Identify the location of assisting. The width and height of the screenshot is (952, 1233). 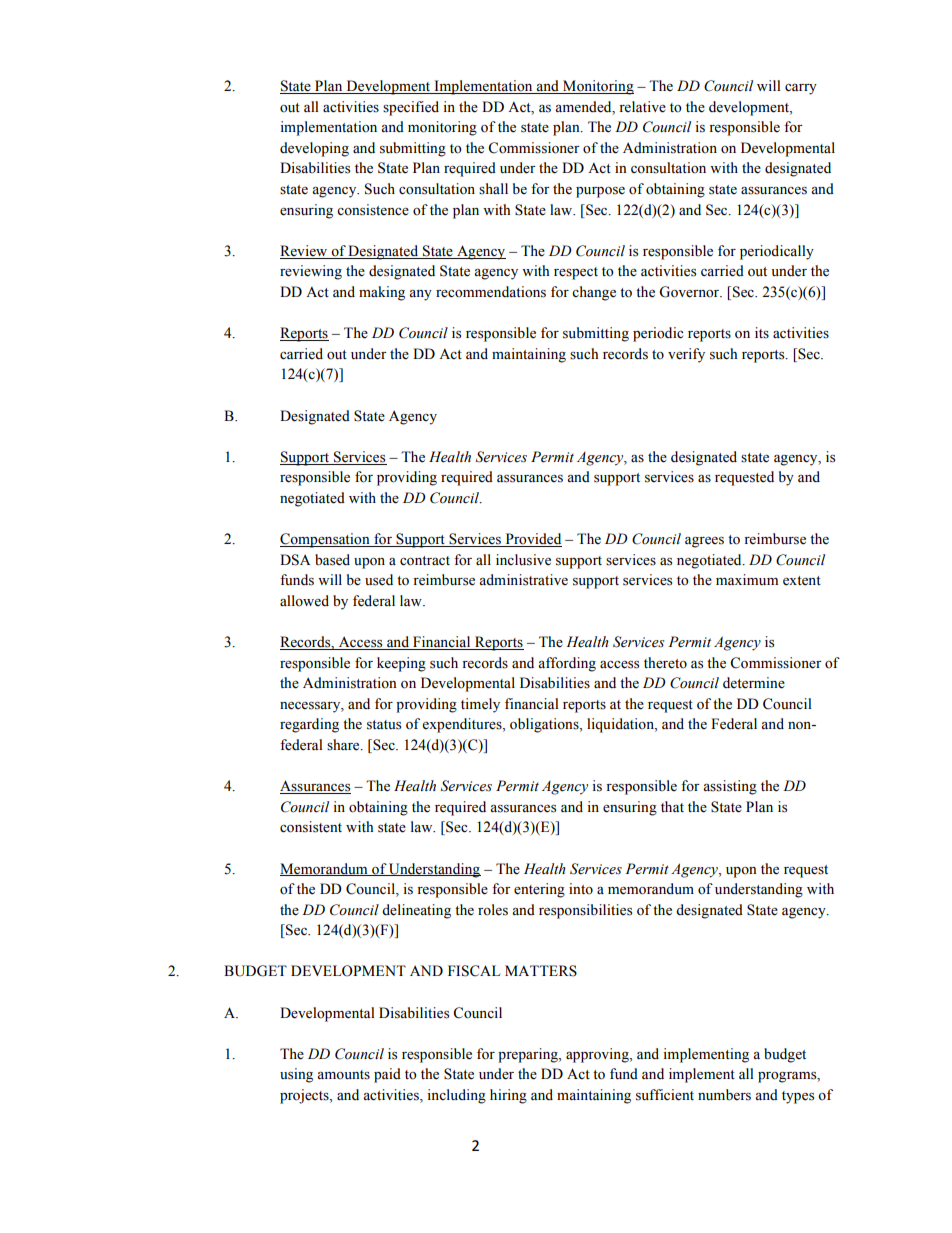
(730, 787).
